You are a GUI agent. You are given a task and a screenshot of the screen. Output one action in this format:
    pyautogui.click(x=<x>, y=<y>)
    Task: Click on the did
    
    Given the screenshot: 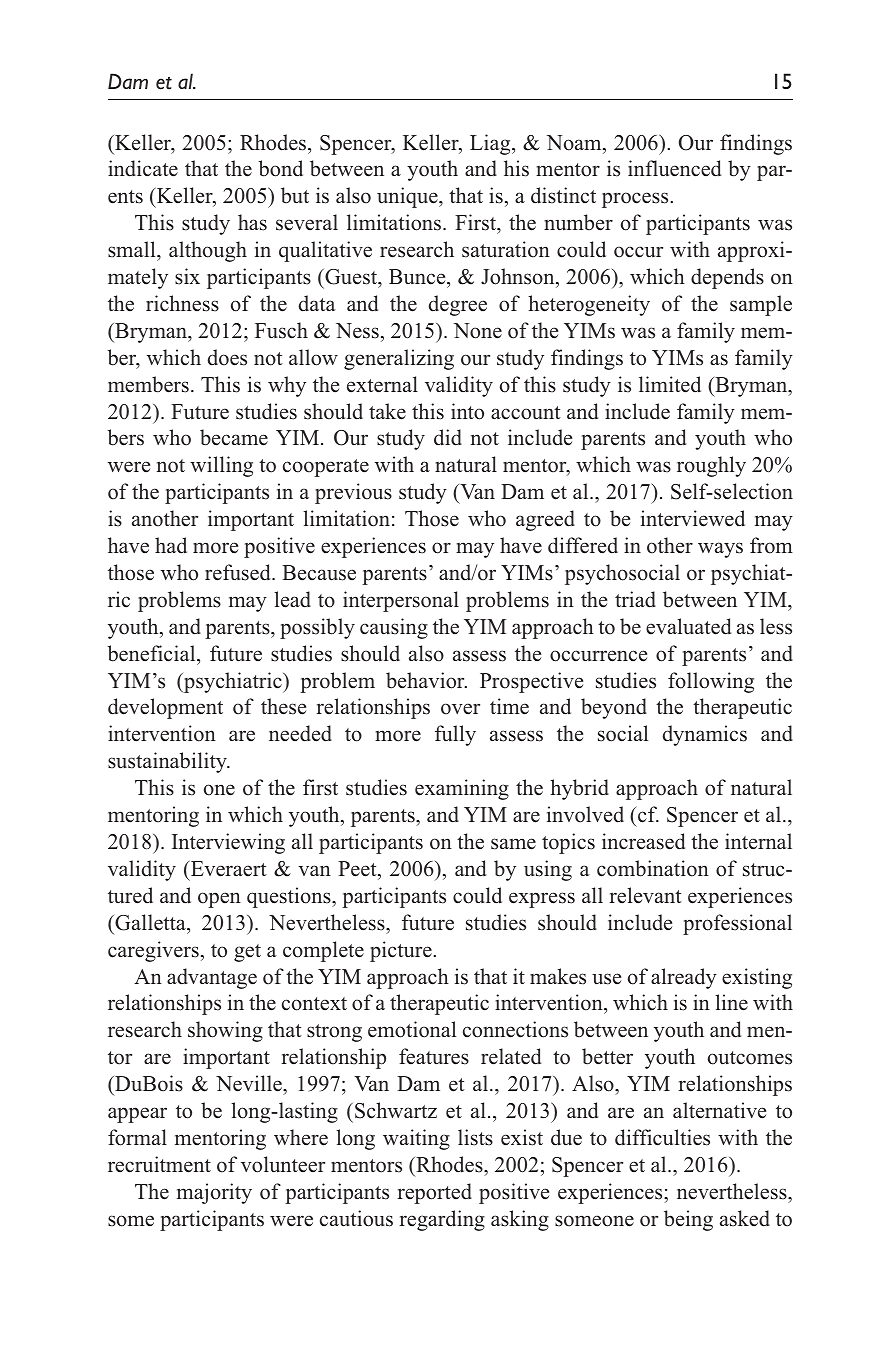 What is the action you would take?
    pyautogui.click(x=448, y=437)
